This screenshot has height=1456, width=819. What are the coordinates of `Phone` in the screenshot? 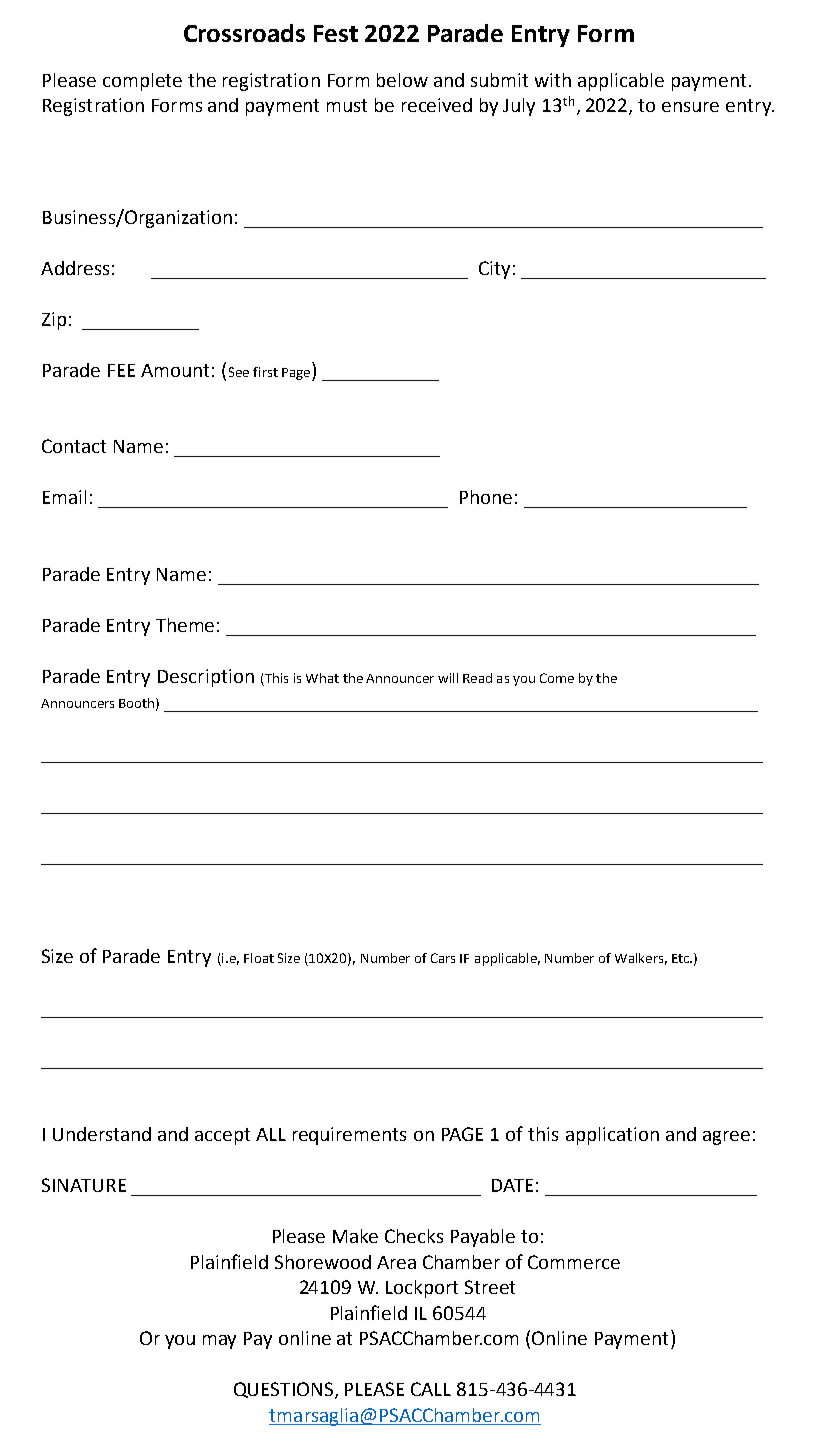 It's located at (486, 497).
